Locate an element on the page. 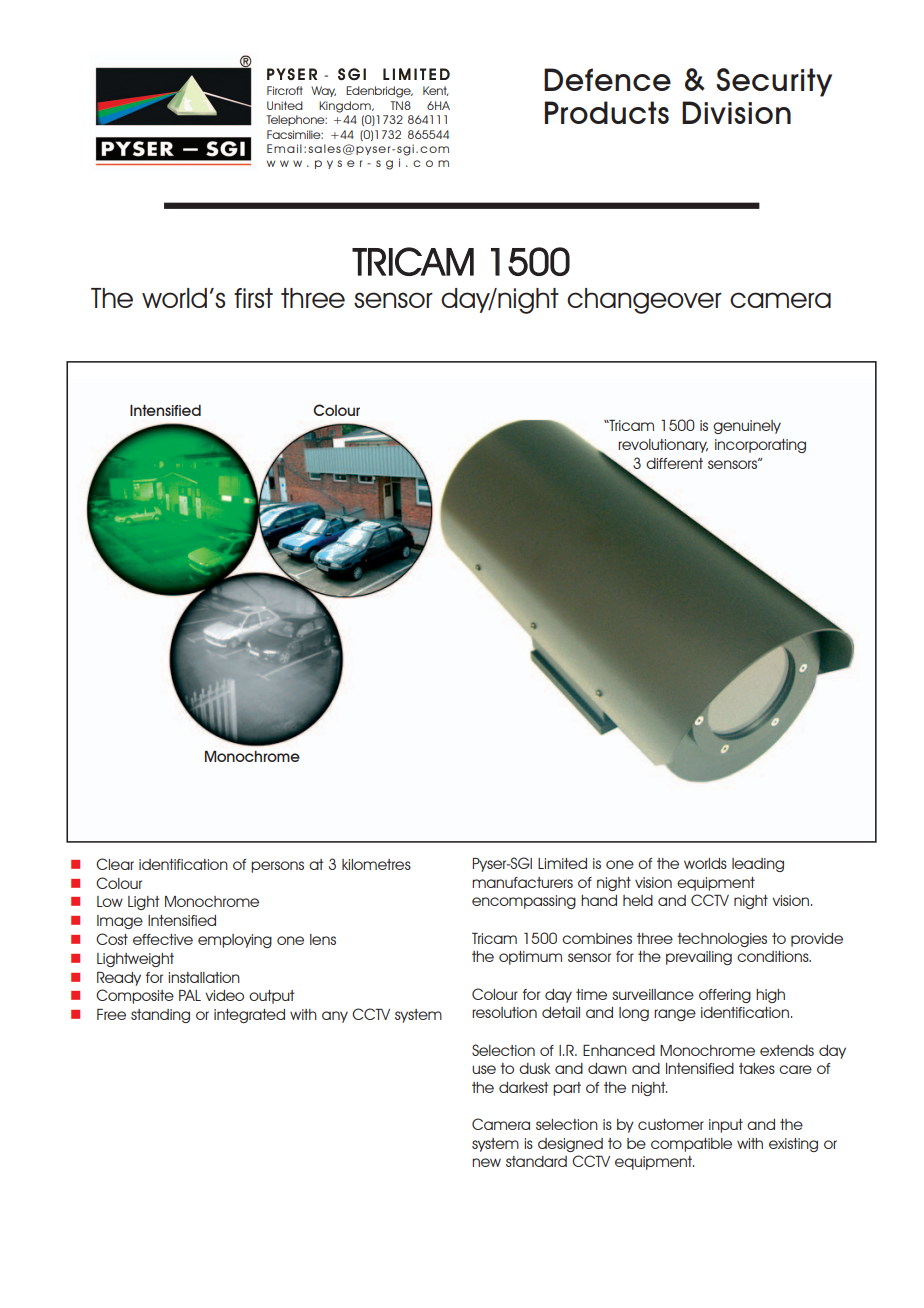 Image resolution: width=924 pixels, height=1308 pixels. Clear is located at coordinates (115, 864).
